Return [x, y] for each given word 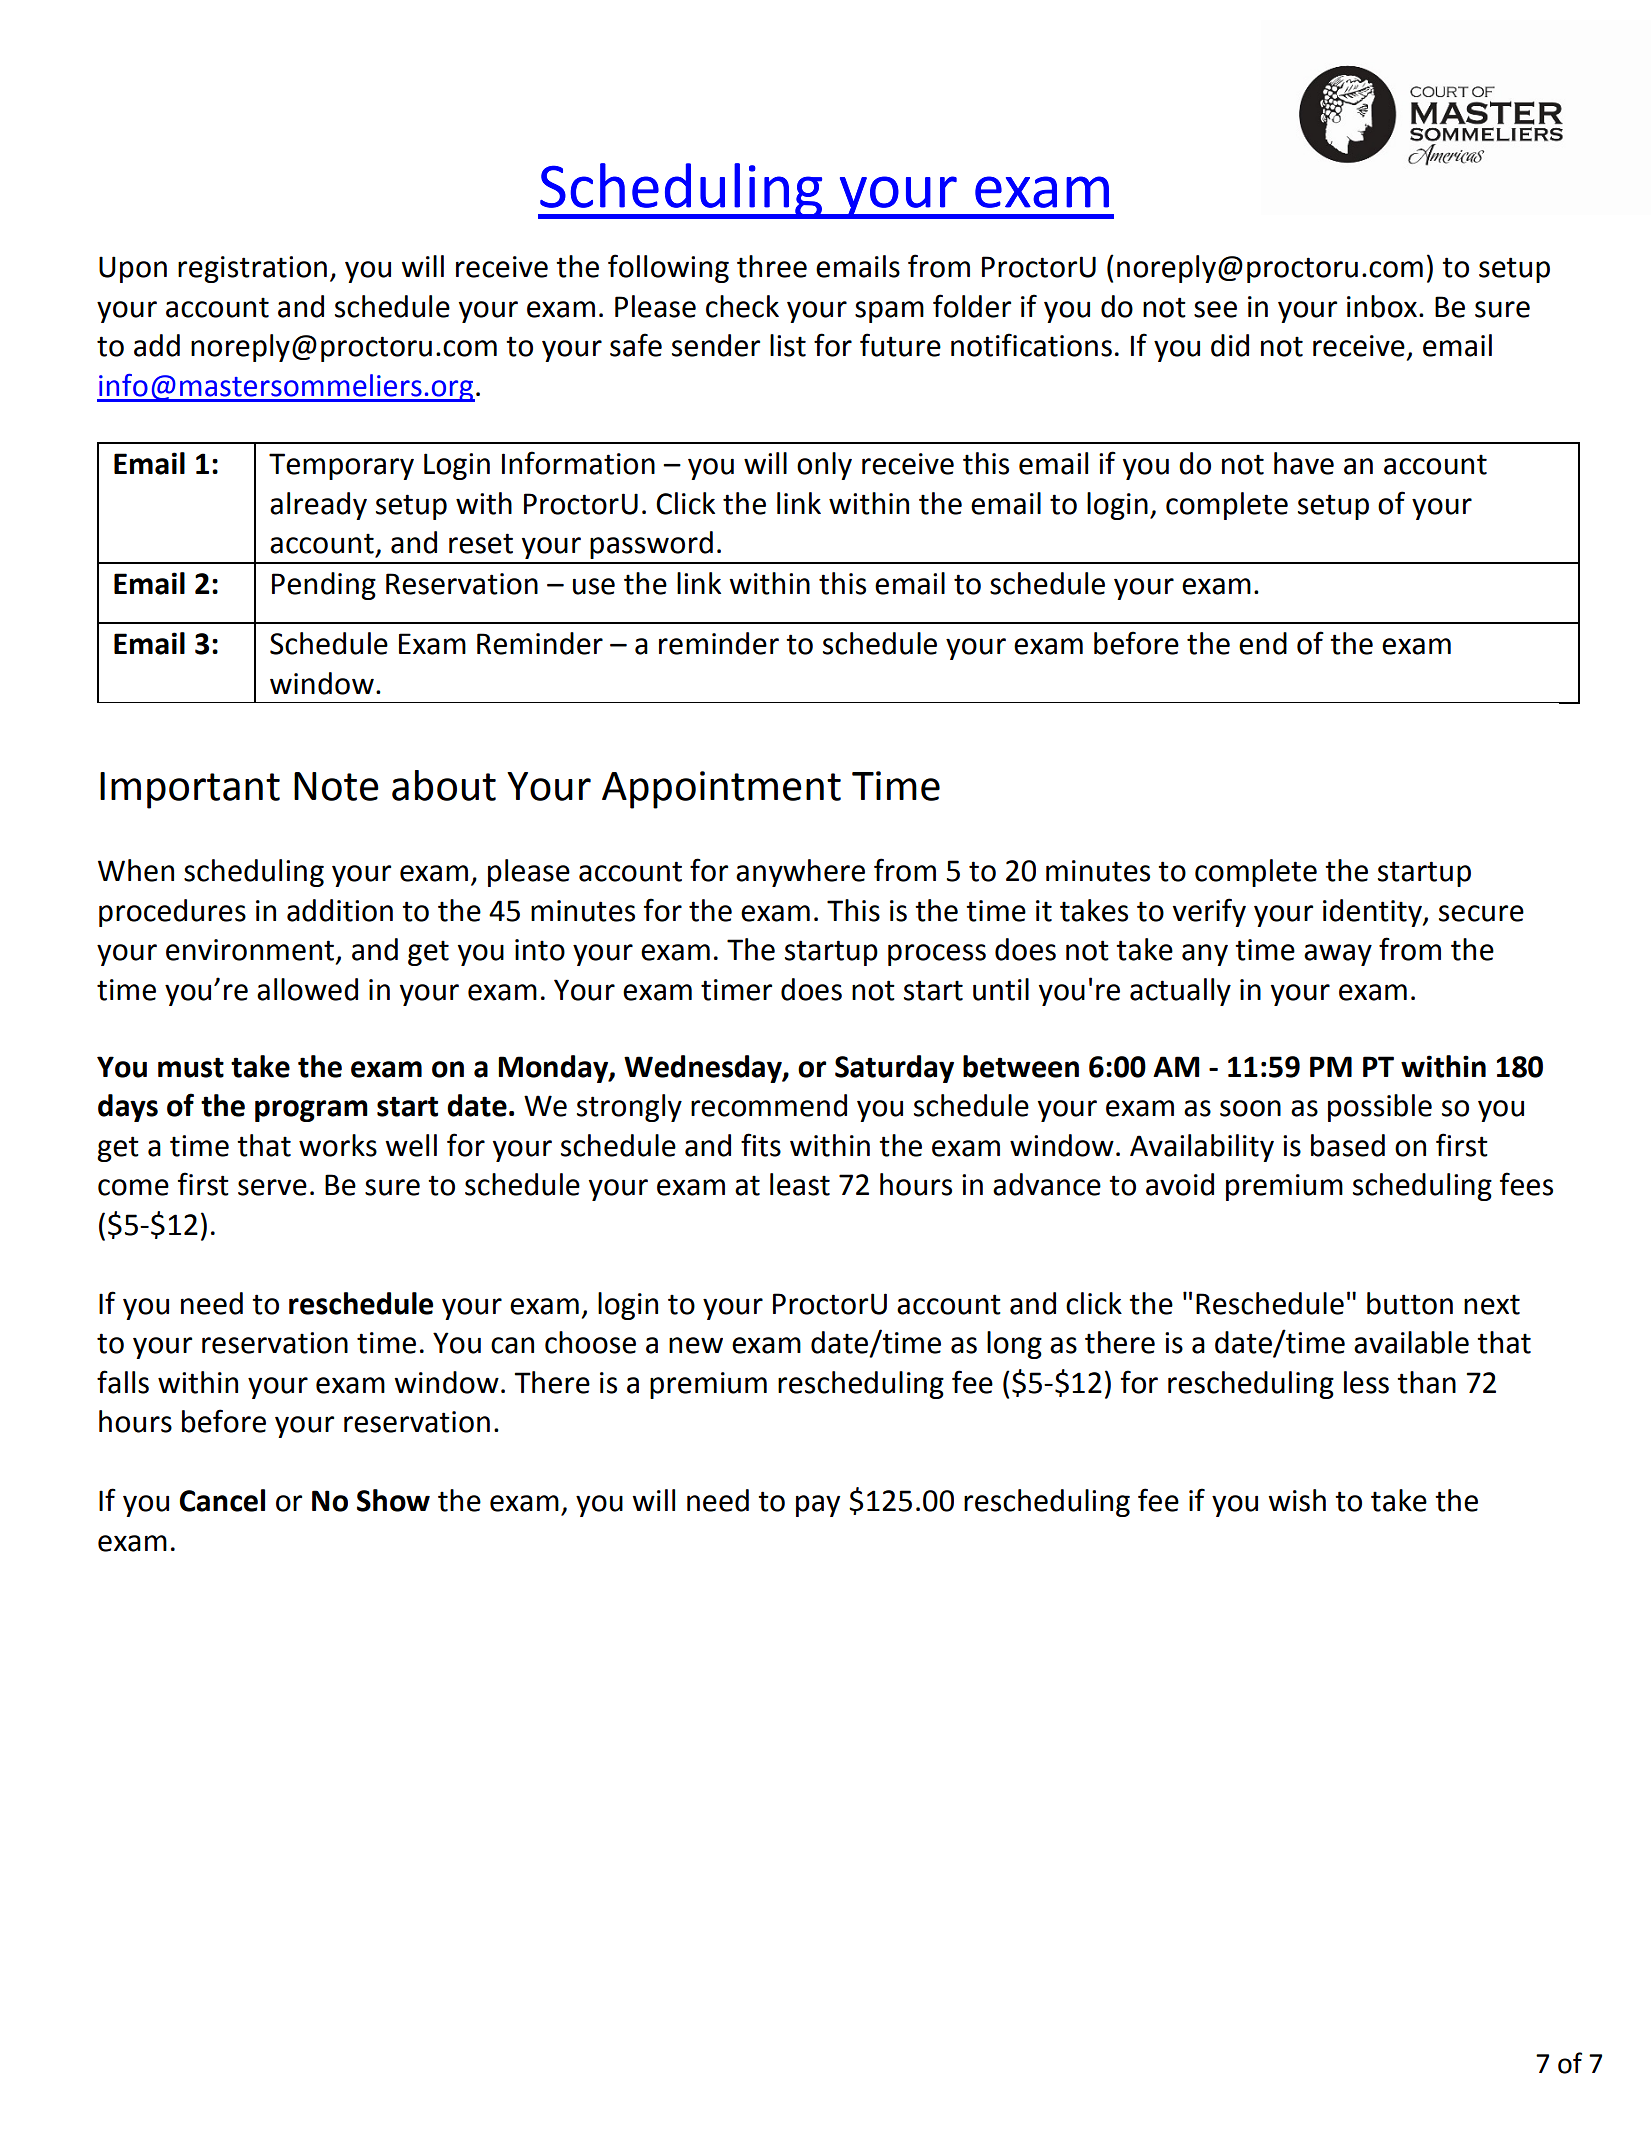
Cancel [222, 1500]
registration [252, 269]
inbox [1382, 306]
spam [889, 312]
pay [818, 1506]
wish [1297, 1500]
